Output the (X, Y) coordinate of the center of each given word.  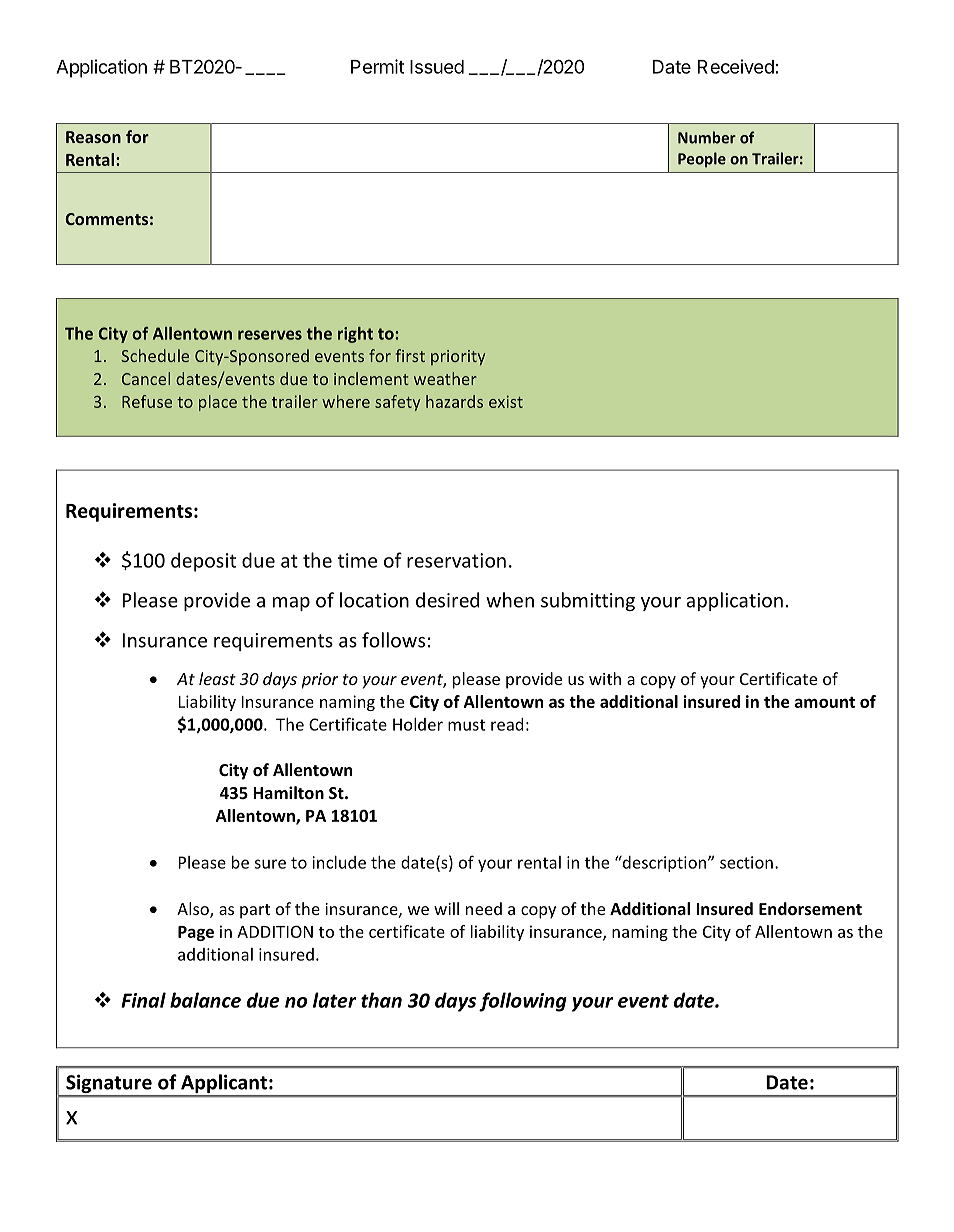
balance (205, 1000)
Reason (93, 137)
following (523, 1002)
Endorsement (810, 908)
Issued (437, 67)
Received (736, 66)
